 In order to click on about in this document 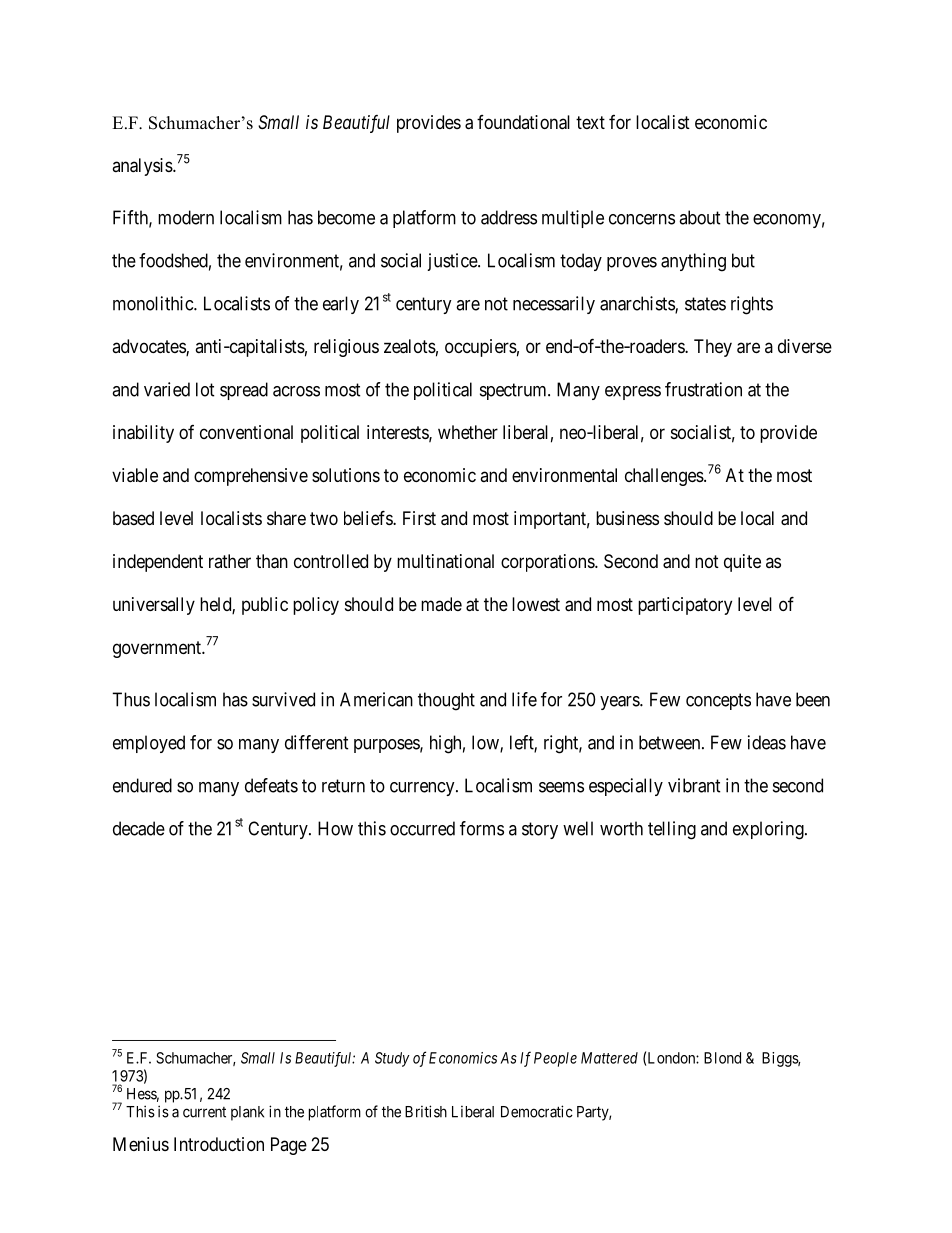, I will do `click(700, 217)`.
